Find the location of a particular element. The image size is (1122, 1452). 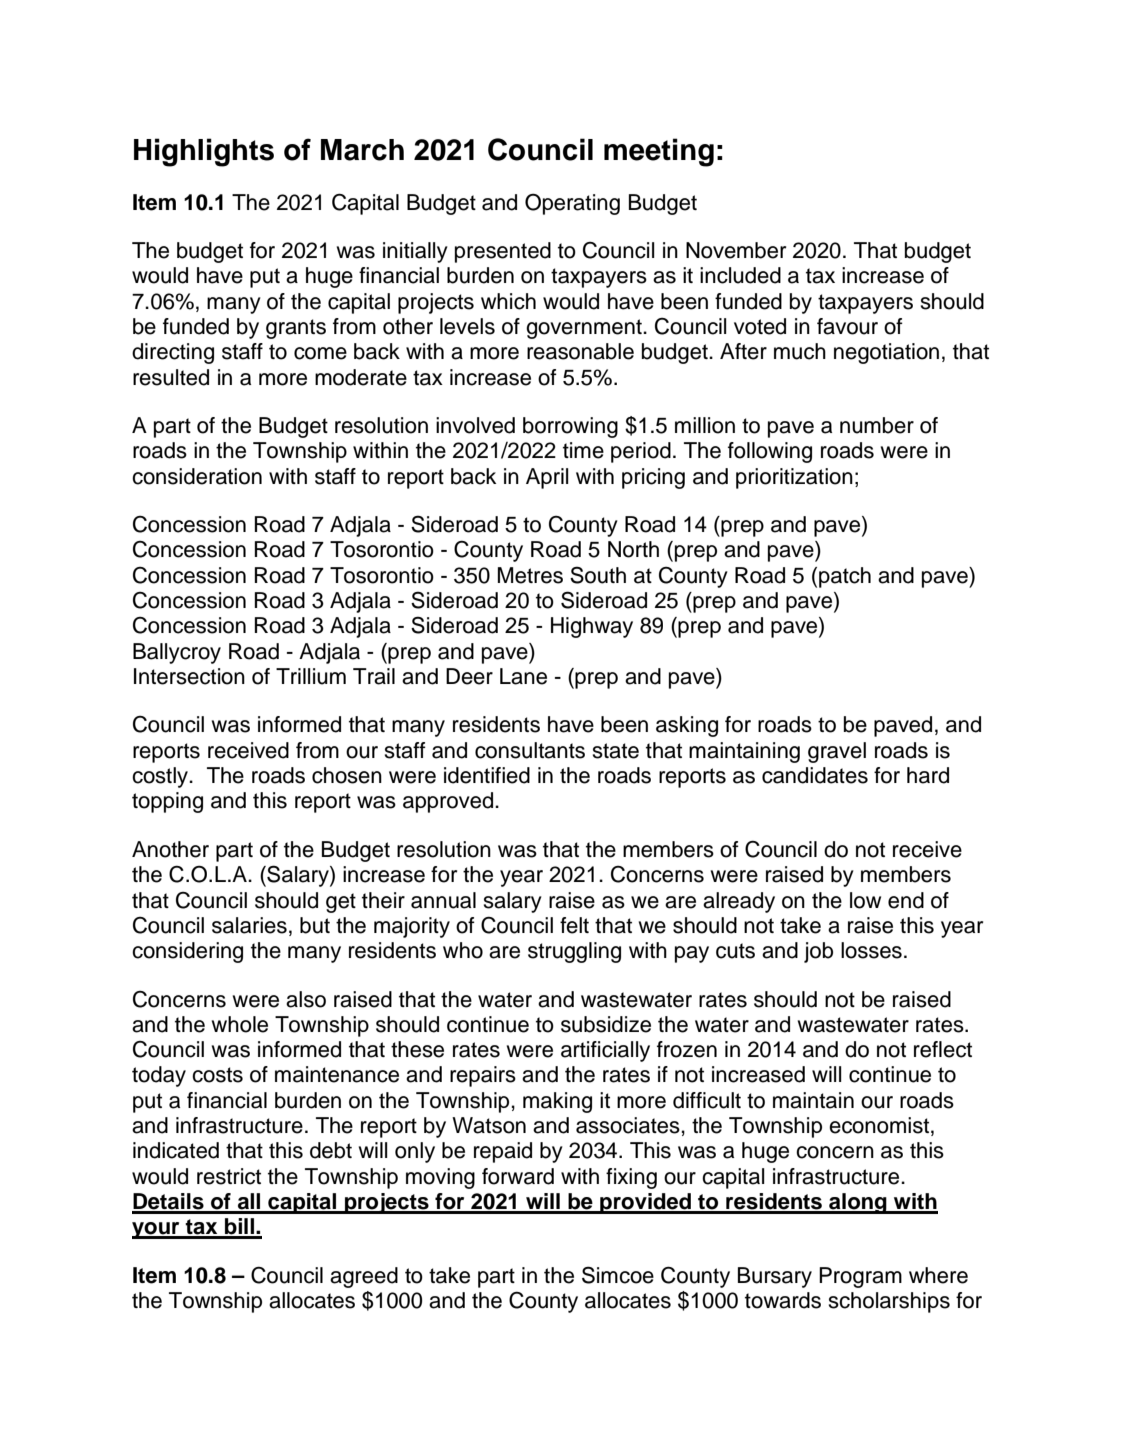

losses is located at coordinates (871, 950).
